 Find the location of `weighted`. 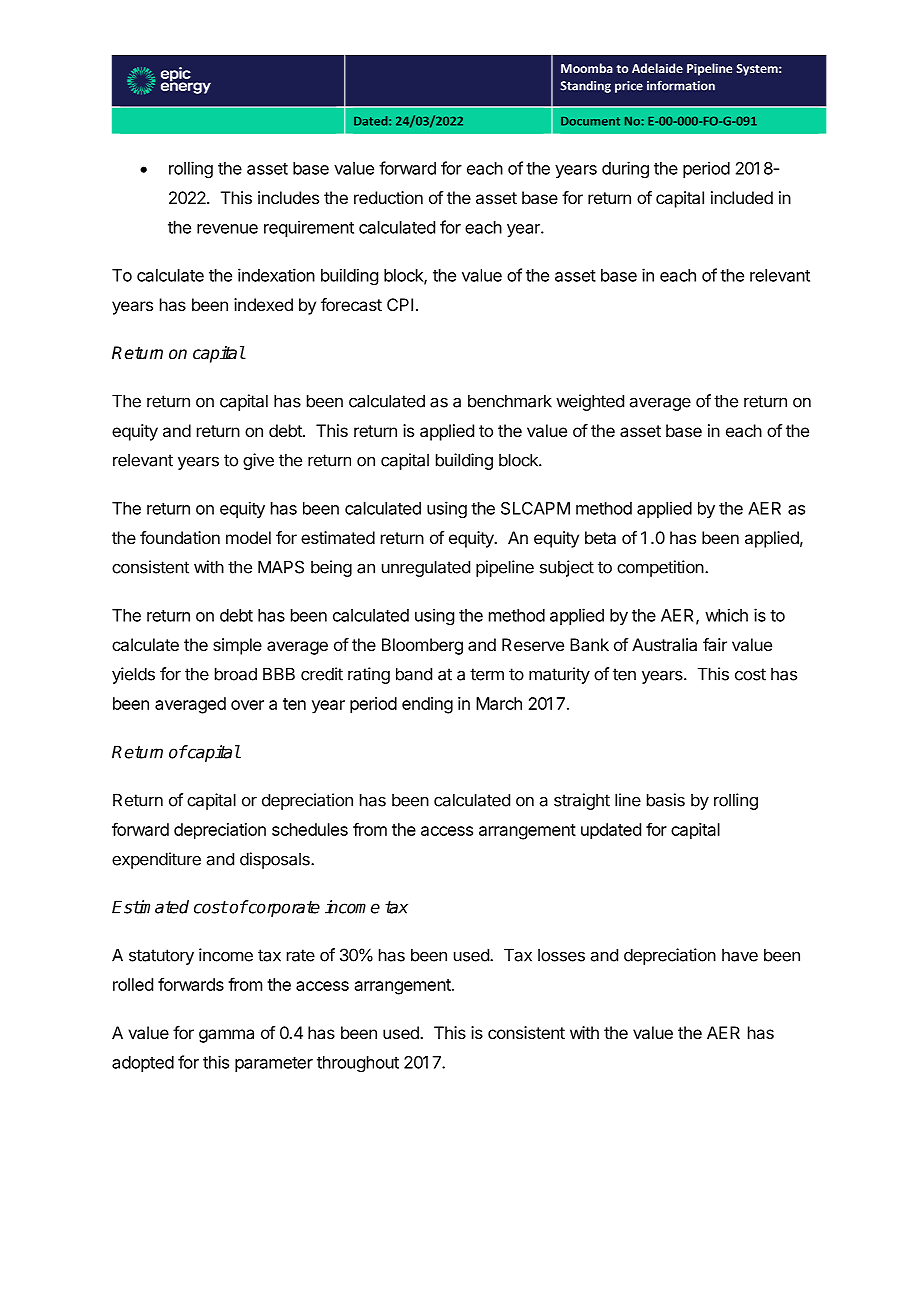

weighted is located at coordinates (590, 402).
